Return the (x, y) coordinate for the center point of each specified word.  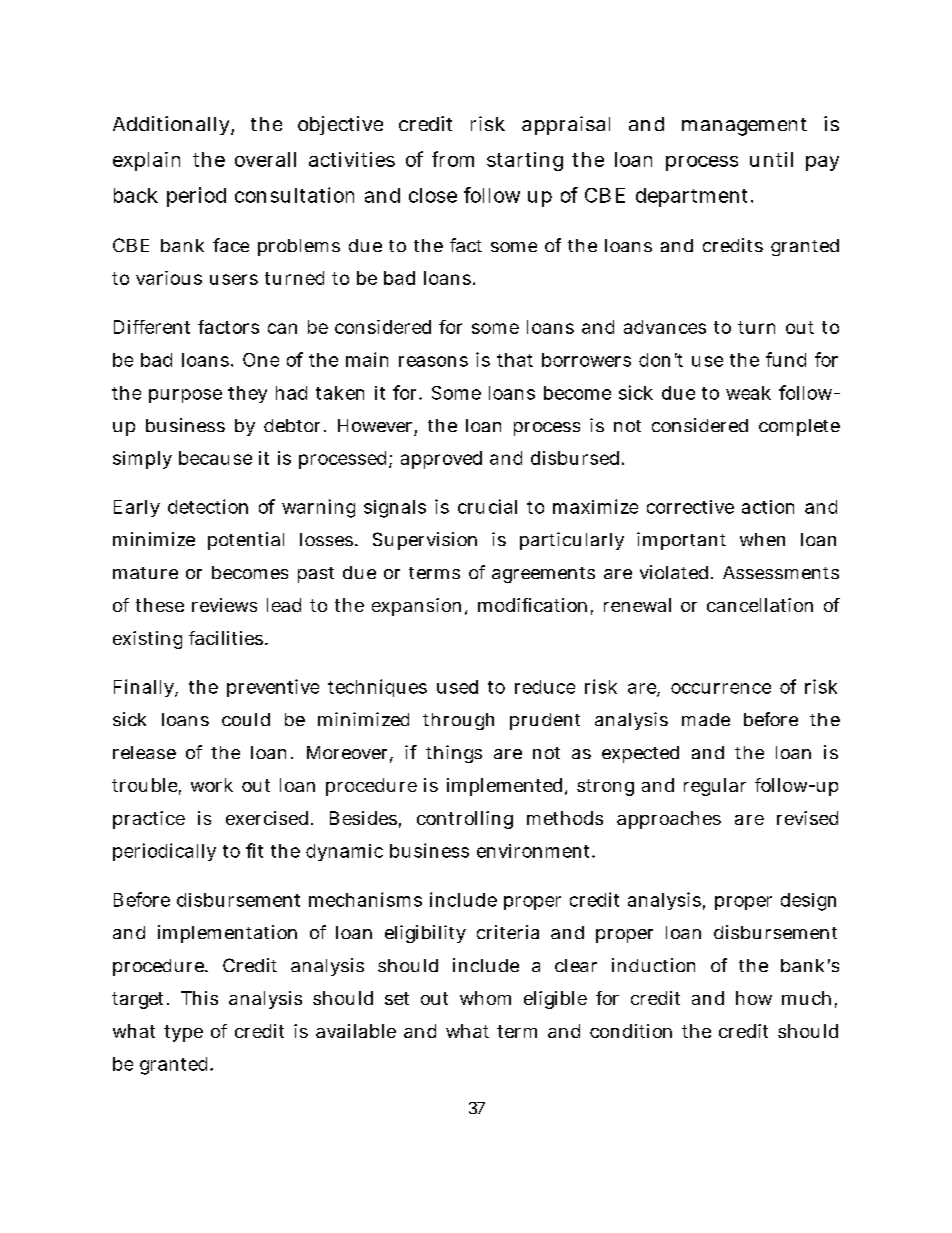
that (515, 360)
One (261, 360)
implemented (504, 787)
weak (748, 393)
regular (715, 787)
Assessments (781, 572)
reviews (224, 605)
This (199, 998)
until (771, 159)
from (453, 159)
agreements (543, 575)
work (212, 785)
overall (265, 159)
